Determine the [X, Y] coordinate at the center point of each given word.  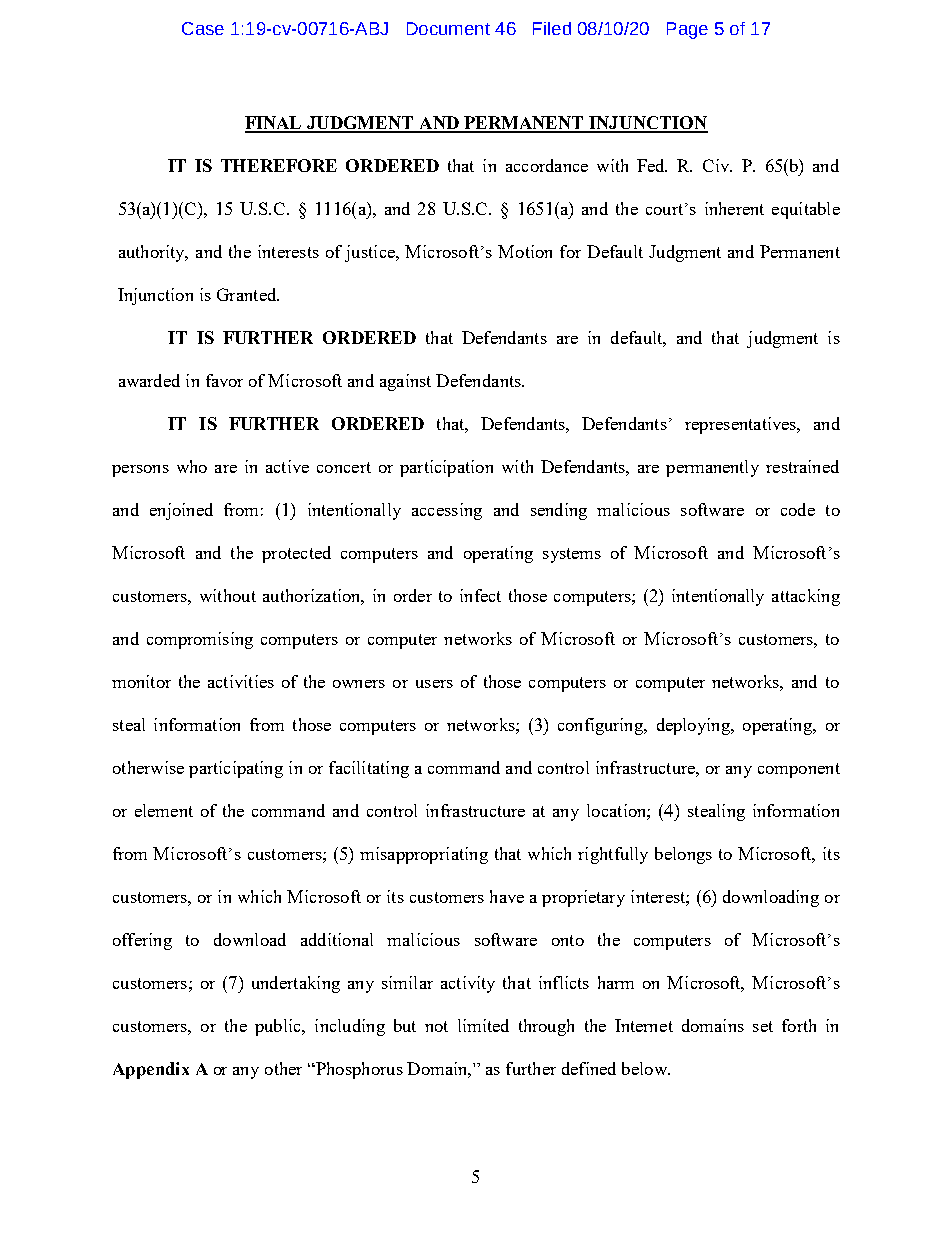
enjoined [181, 511]
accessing [447, 511]
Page [687, 30]
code [798, 509]
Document [448, 28]
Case [203, 28]
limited [483, 1025]
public [279, 1027]
